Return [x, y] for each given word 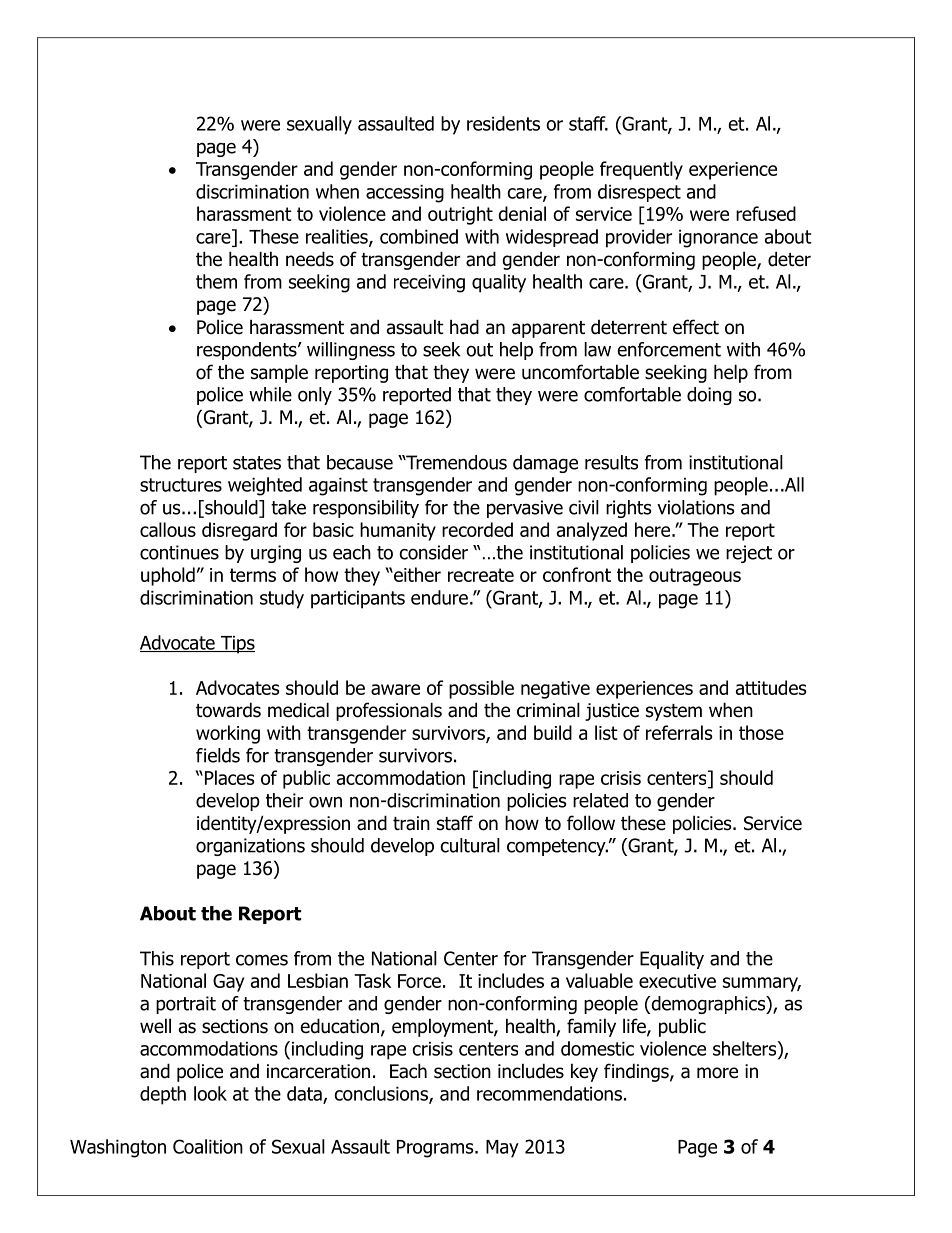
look [210, 1093]
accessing [405, 194]
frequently [641, 170]
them [216, 281]
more [717, 1073]
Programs [436, 1149]
